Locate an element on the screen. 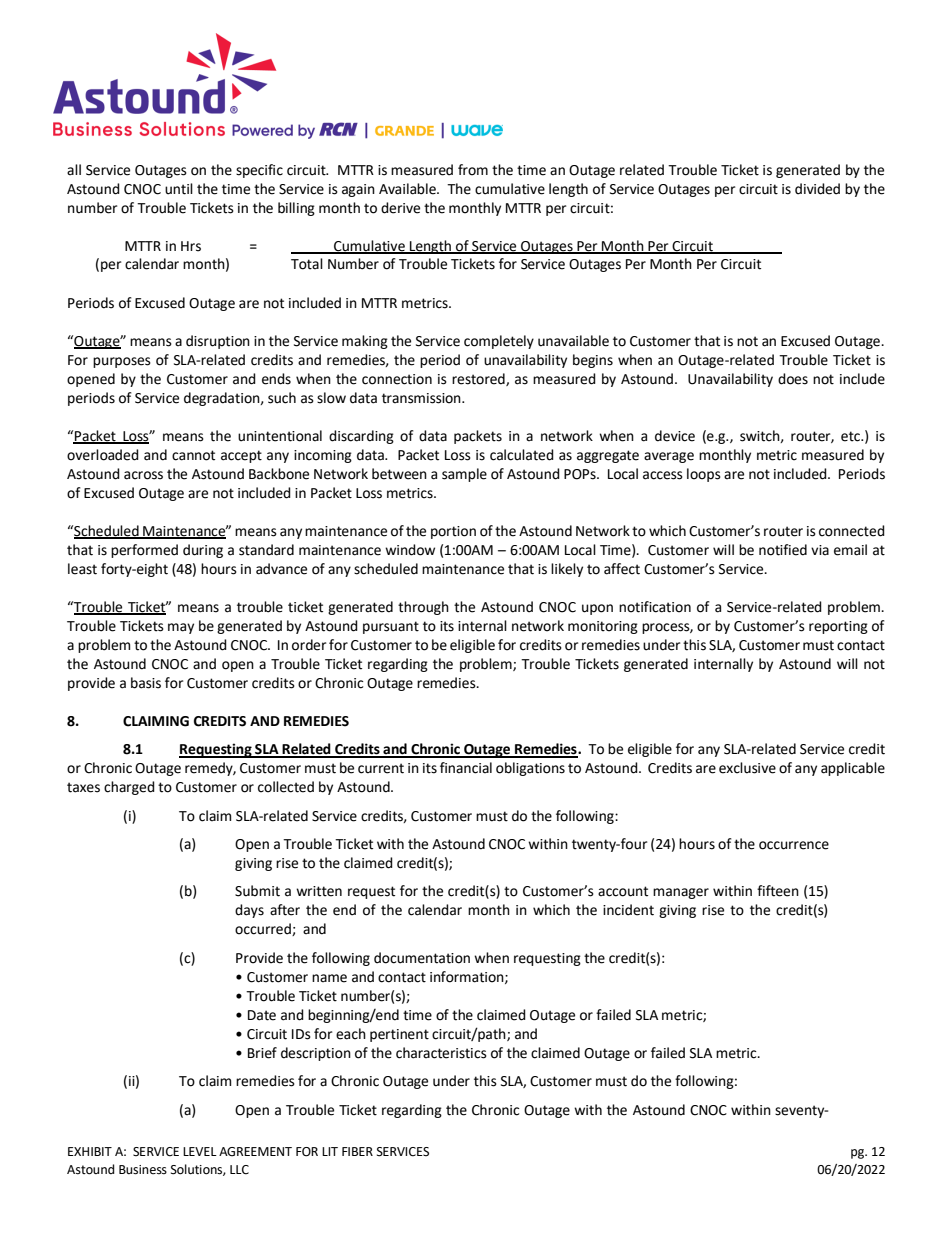 This screenshot has height=1233, width=952. notified is located at coordinates (783, 550).
